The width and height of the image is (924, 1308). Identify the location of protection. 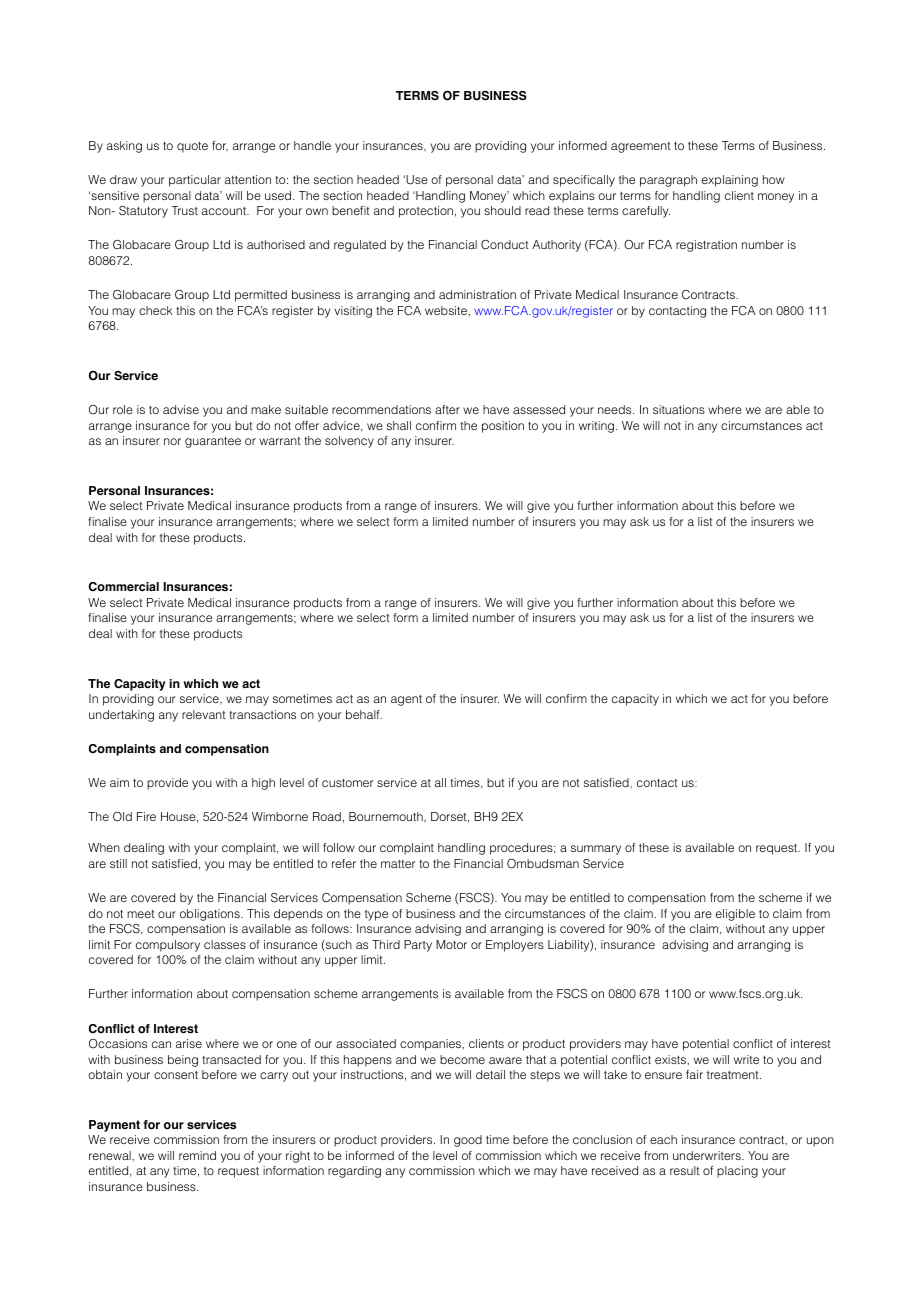
(426, 212).
